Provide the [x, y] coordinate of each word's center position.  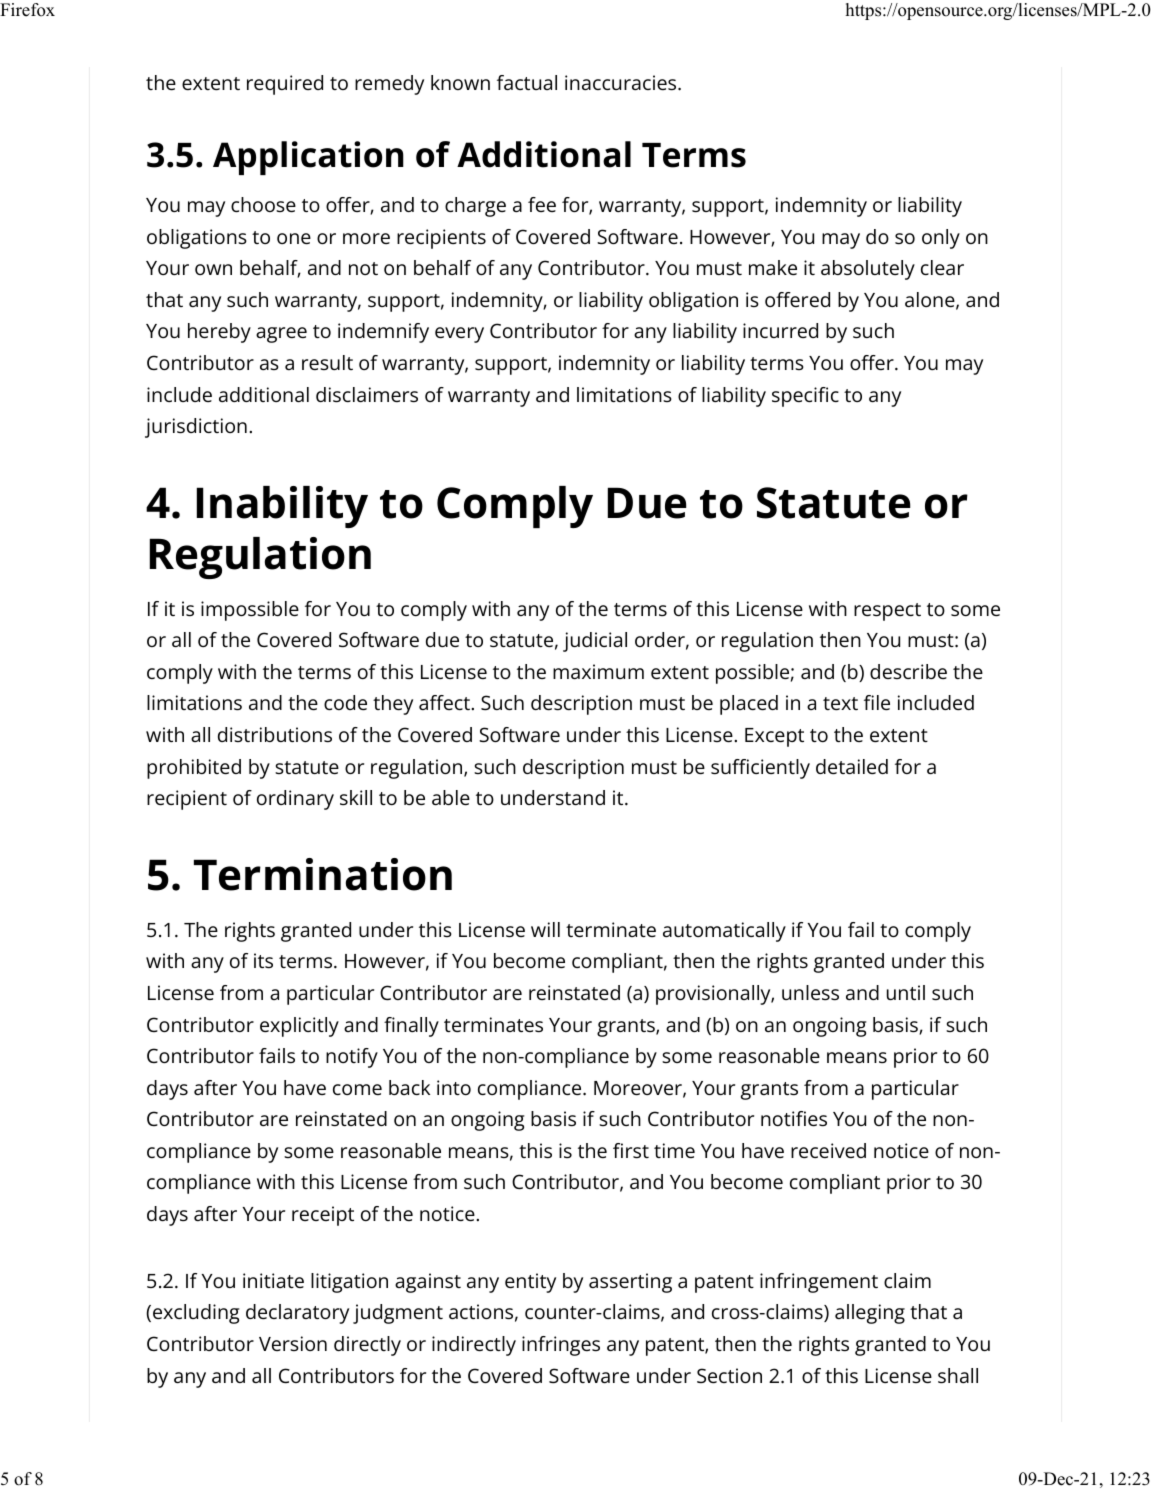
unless [810, 992]
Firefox [27, 10]
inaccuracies [620, 82]
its [263, 960]
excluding [196, 1314]
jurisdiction [196, 428]
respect [887, 612]
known [460, 82]
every [459, 335]
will [545, 929]
